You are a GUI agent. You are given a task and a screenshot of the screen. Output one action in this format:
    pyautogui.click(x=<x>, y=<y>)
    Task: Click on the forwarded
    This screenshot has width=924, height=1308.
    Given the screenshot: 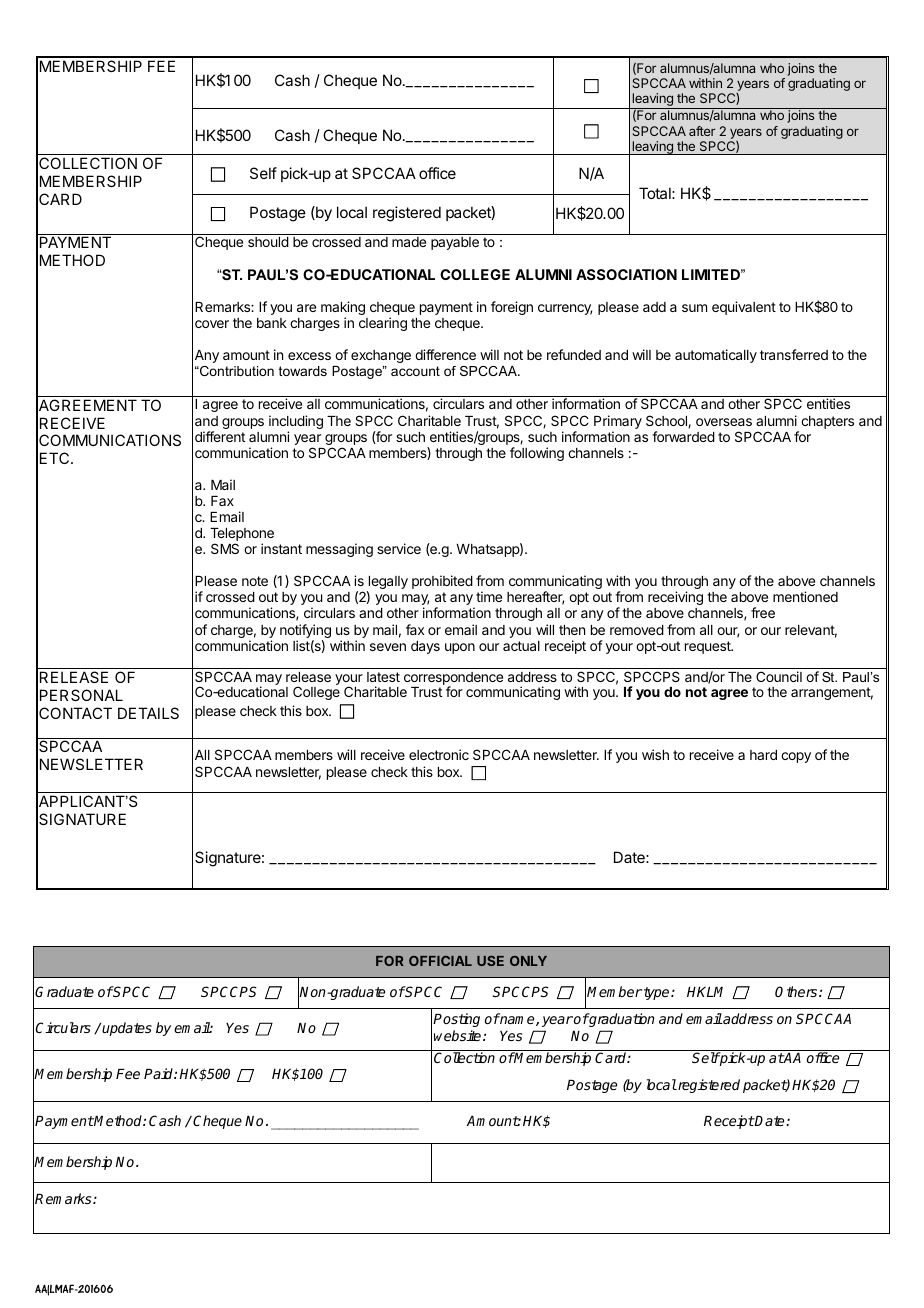 What is the action you would take?
    pyautogui.click(x=683, y=436)
